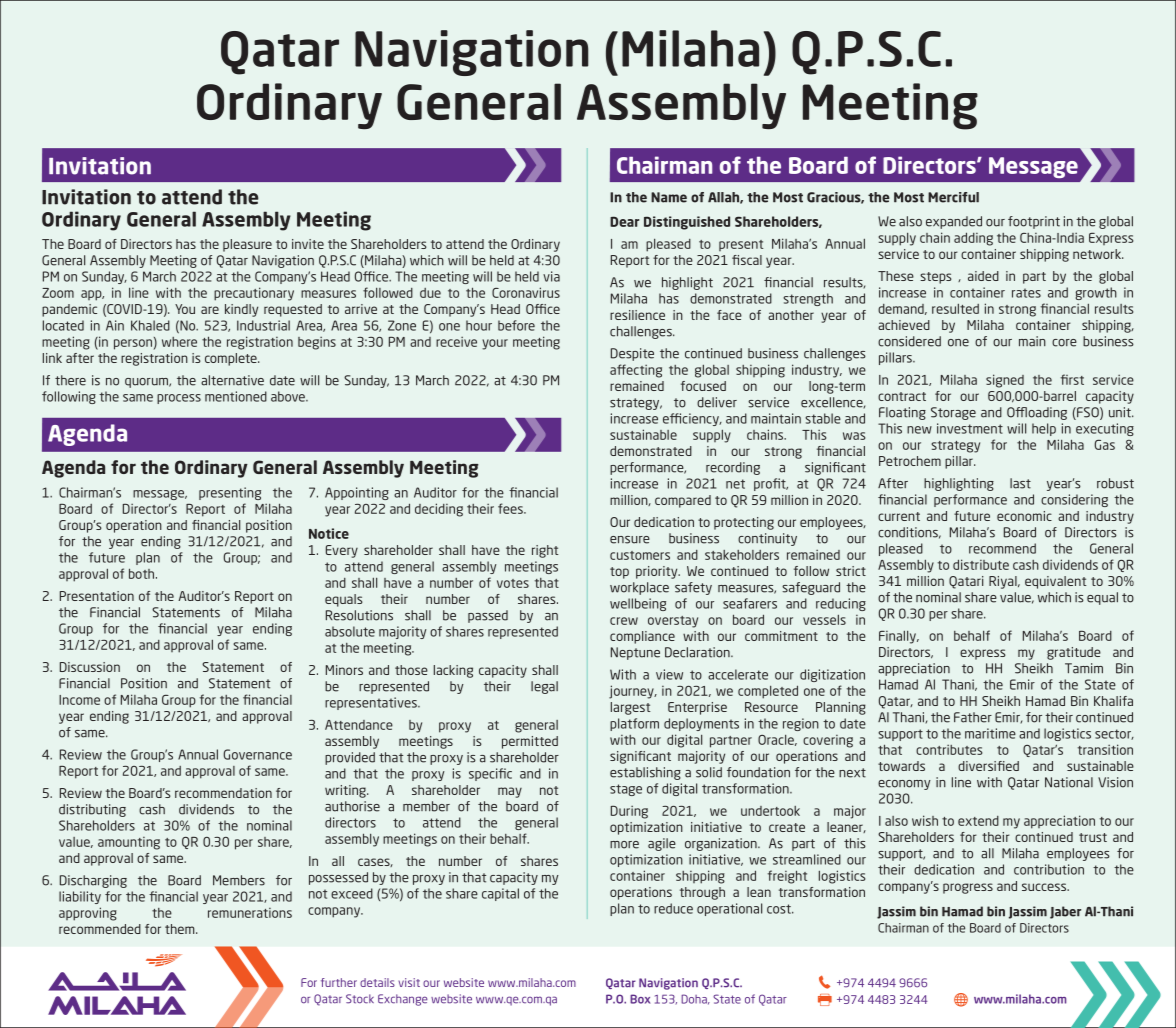  Describe the element at coordinates (624, 221) in the screenshot. I see `Dear` at that location.
